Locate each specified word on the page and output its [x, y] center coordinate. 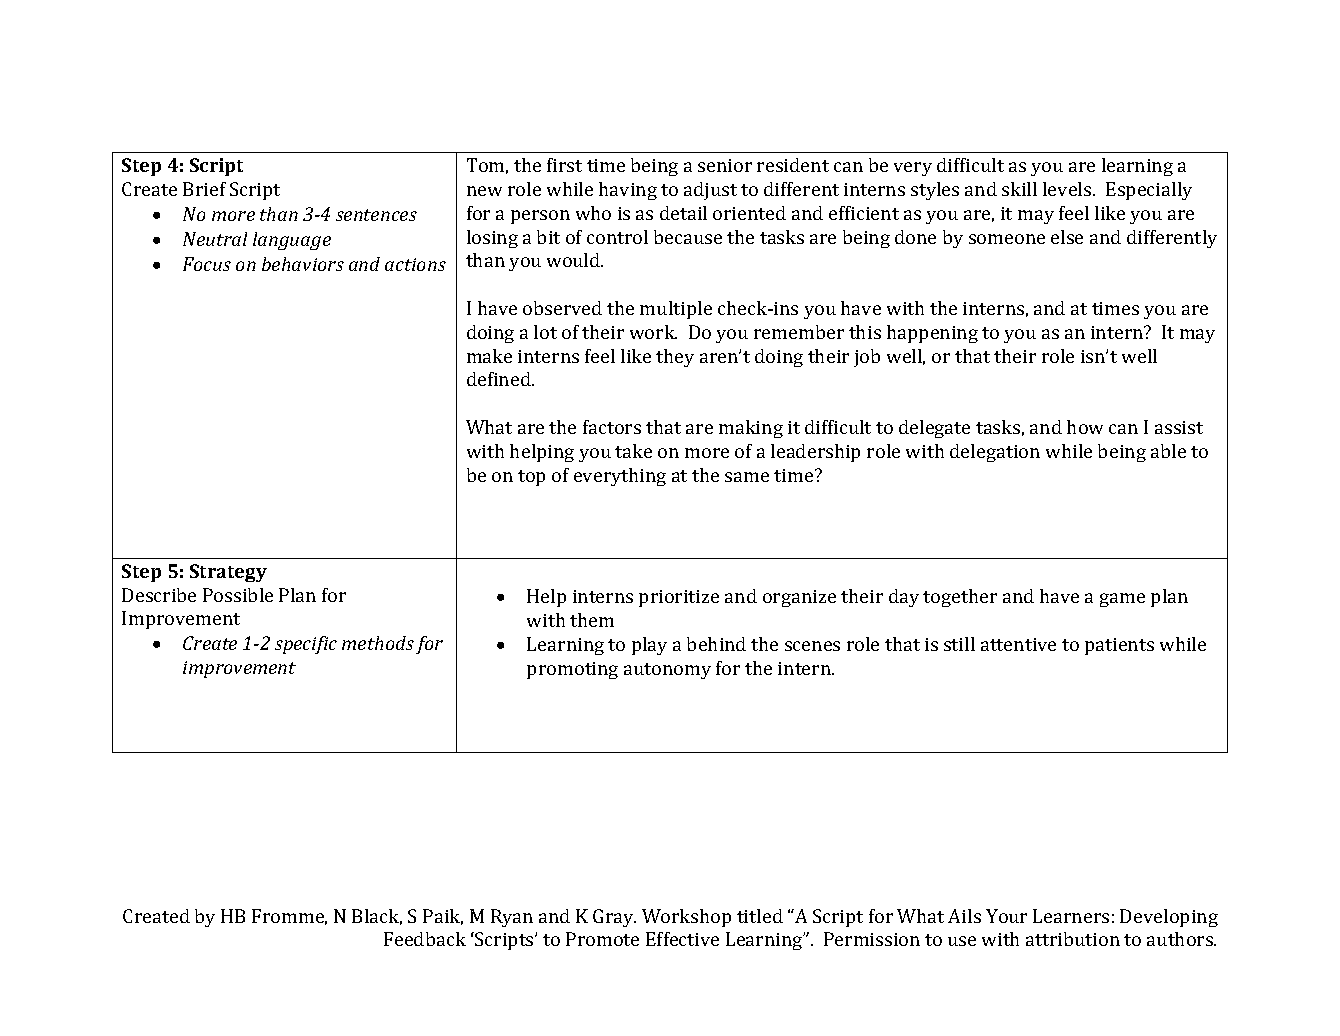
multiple [676, 310]
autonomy [667, 671]
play [649, 646]
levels [1068, 189]
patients [1119, 646]
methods [378, 643]
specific [306, 645]
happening [932, 334]
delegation [995, 453]
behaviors [303, 264]
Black [377, 917]
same [747, 477]
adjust [710, 191]
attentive [1018, 644]
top [531, 478]
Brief [204, 189]
